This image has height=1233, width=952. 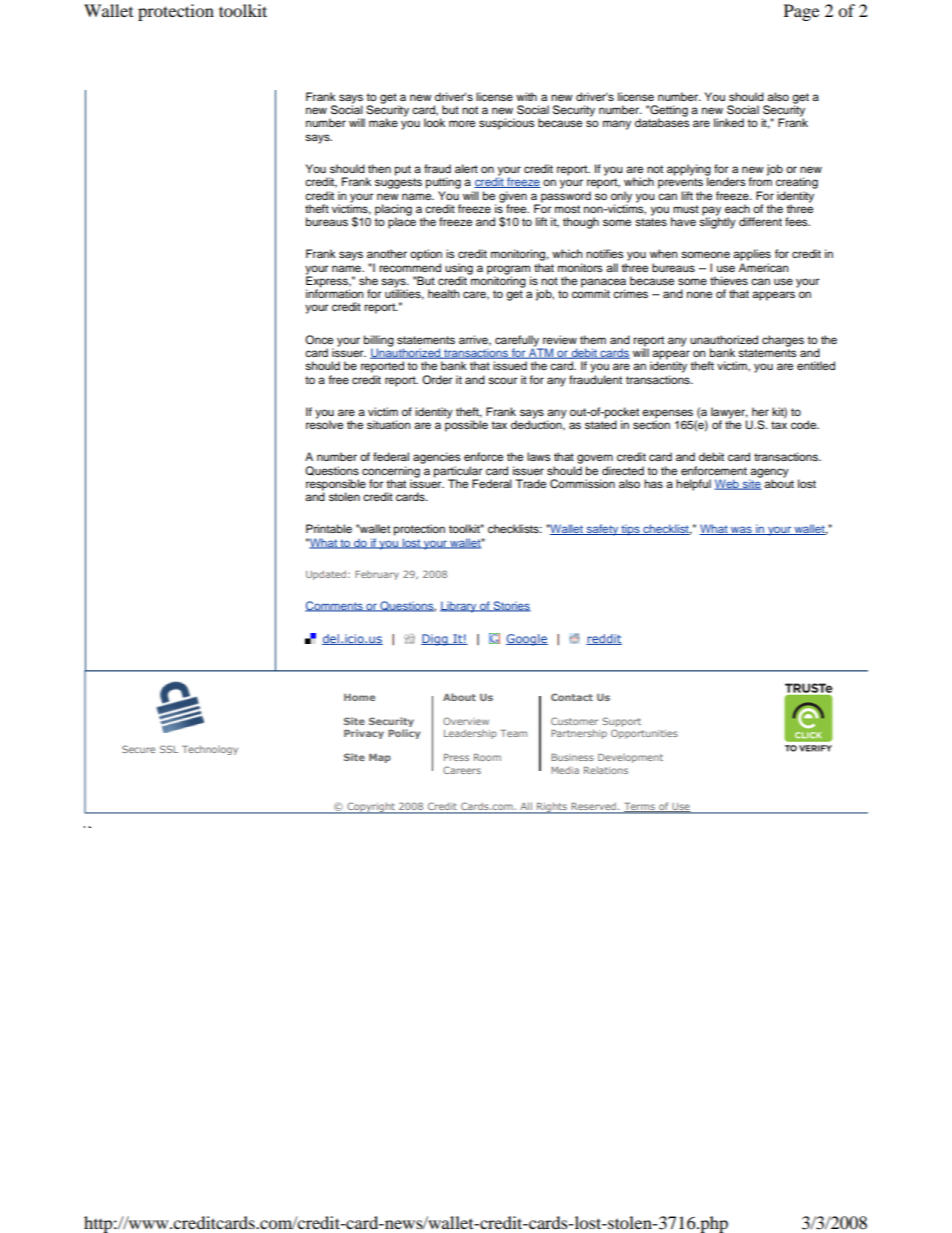 What do you see at coordinates (466, 425) in the image?
I see `possible` at bounding box center [466, 425].
